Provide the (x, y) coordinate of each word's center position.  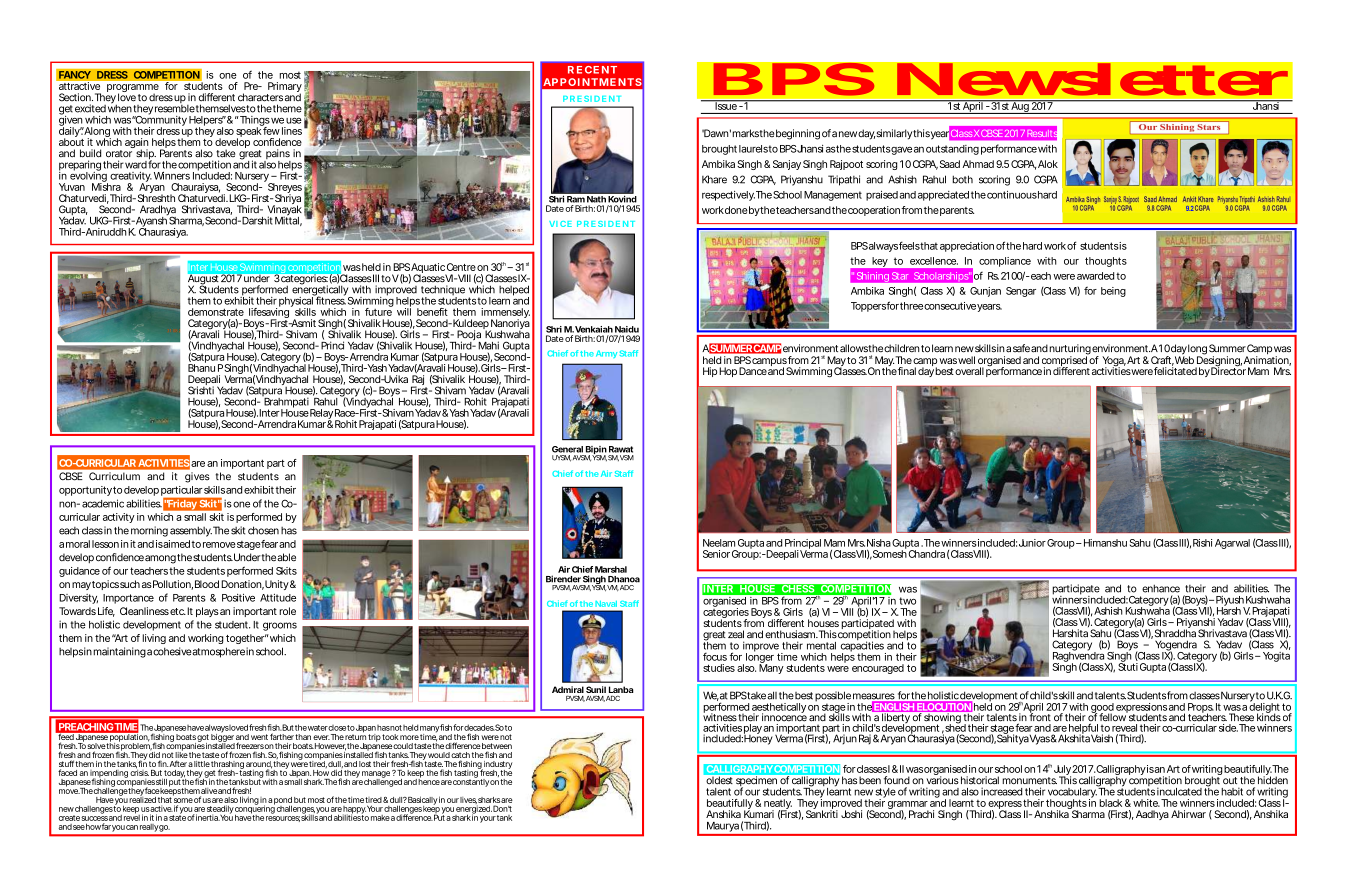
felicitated (1175, 370)
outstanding (952, 150)
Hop (728, 372)
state (177, 817)
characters (260, 97)
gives (197, 477)
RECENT (592, 70)
